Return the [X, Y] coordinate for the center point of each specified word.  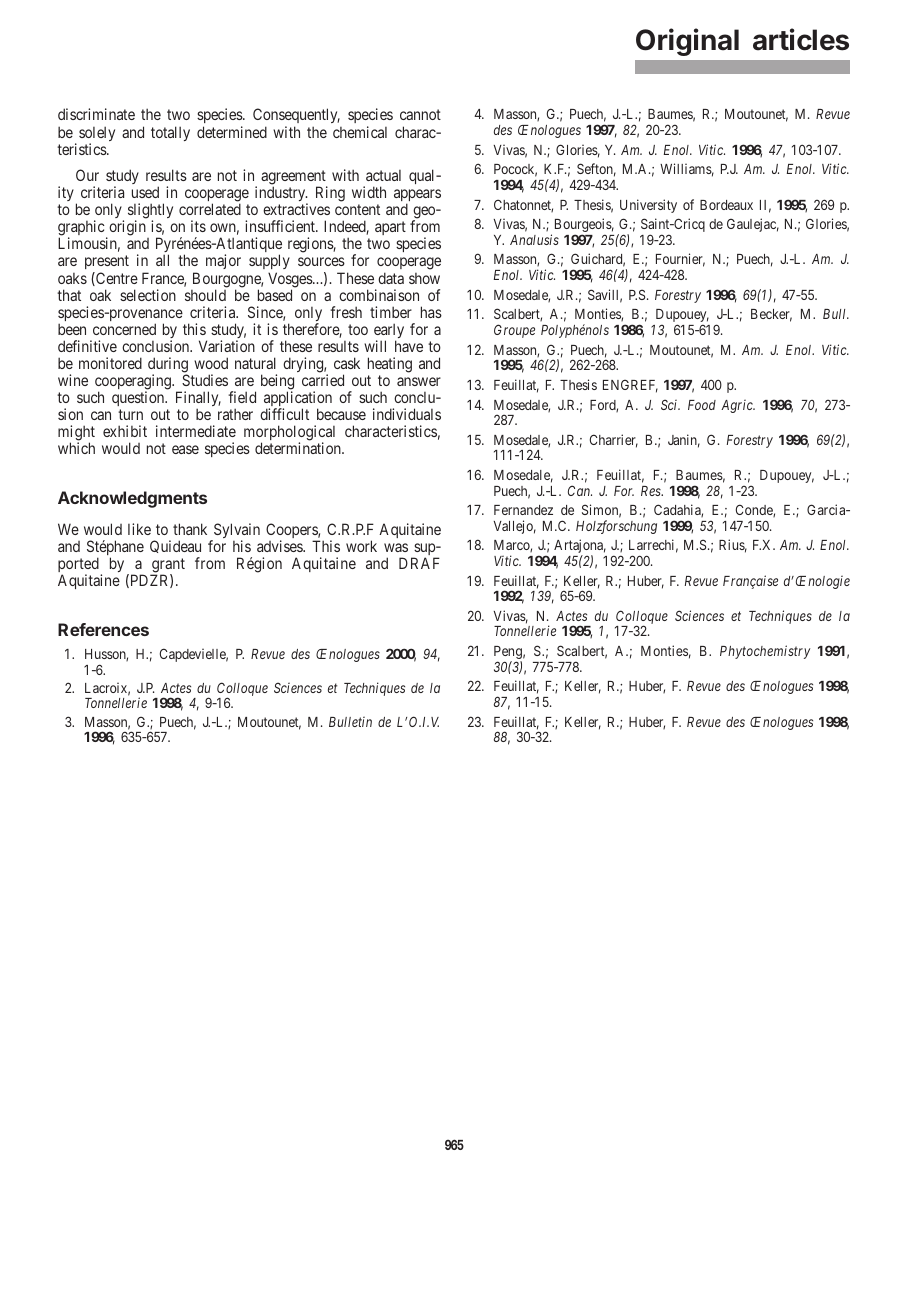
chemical [360, 132]
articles [801, 39]
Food [702, 405]
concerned [124, 329]
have [409, 346]
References [103, 629]
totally [170, 133]
